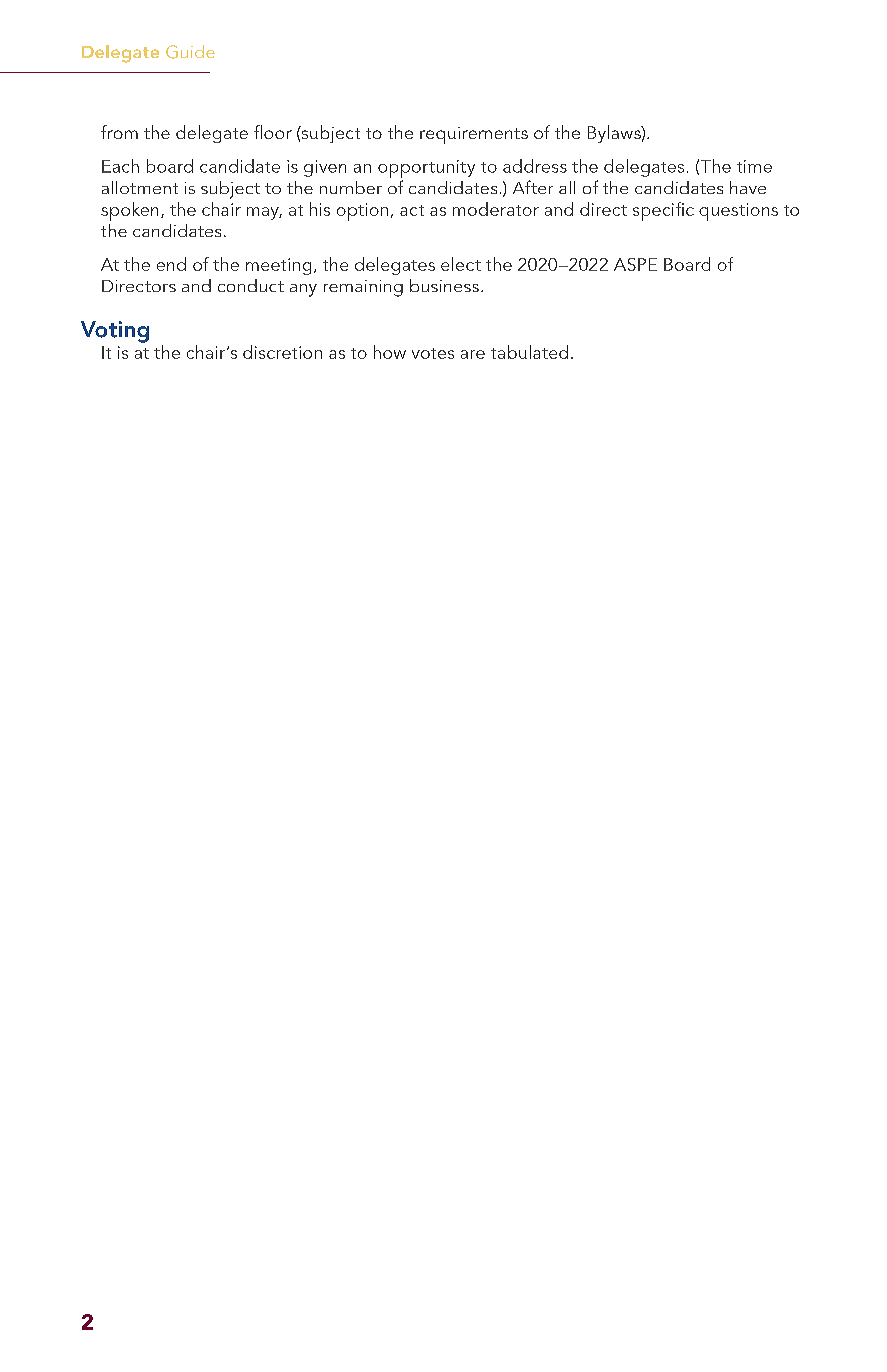 This document has width=887, height=1372. What do you see at coordinates (282, 352) in the document?
I see `discretion` at bounding box center [282, 352].
